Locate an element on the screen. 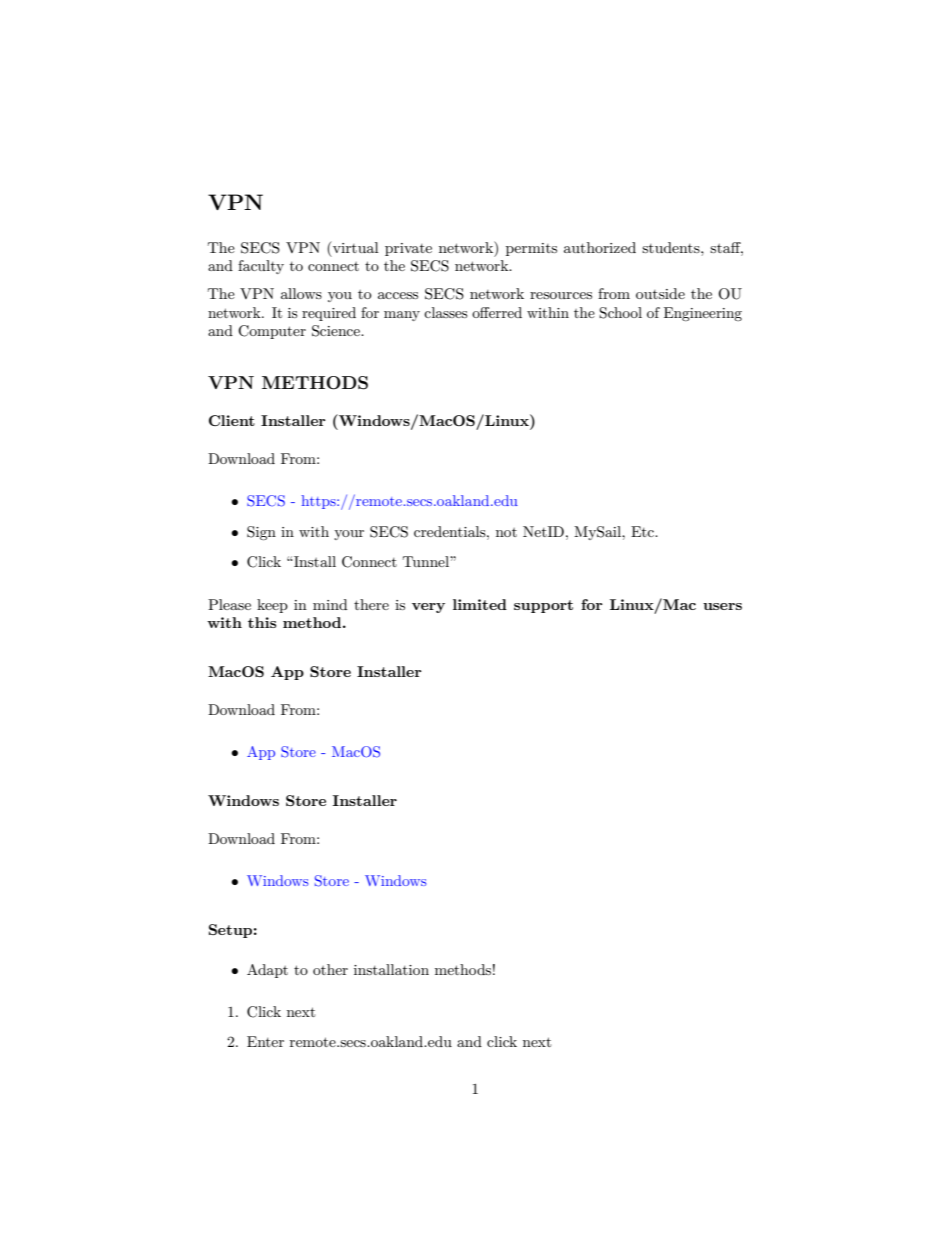 The width and height of the screenshot is (952, 1233). faculty is located at coordinates (261, 267).
